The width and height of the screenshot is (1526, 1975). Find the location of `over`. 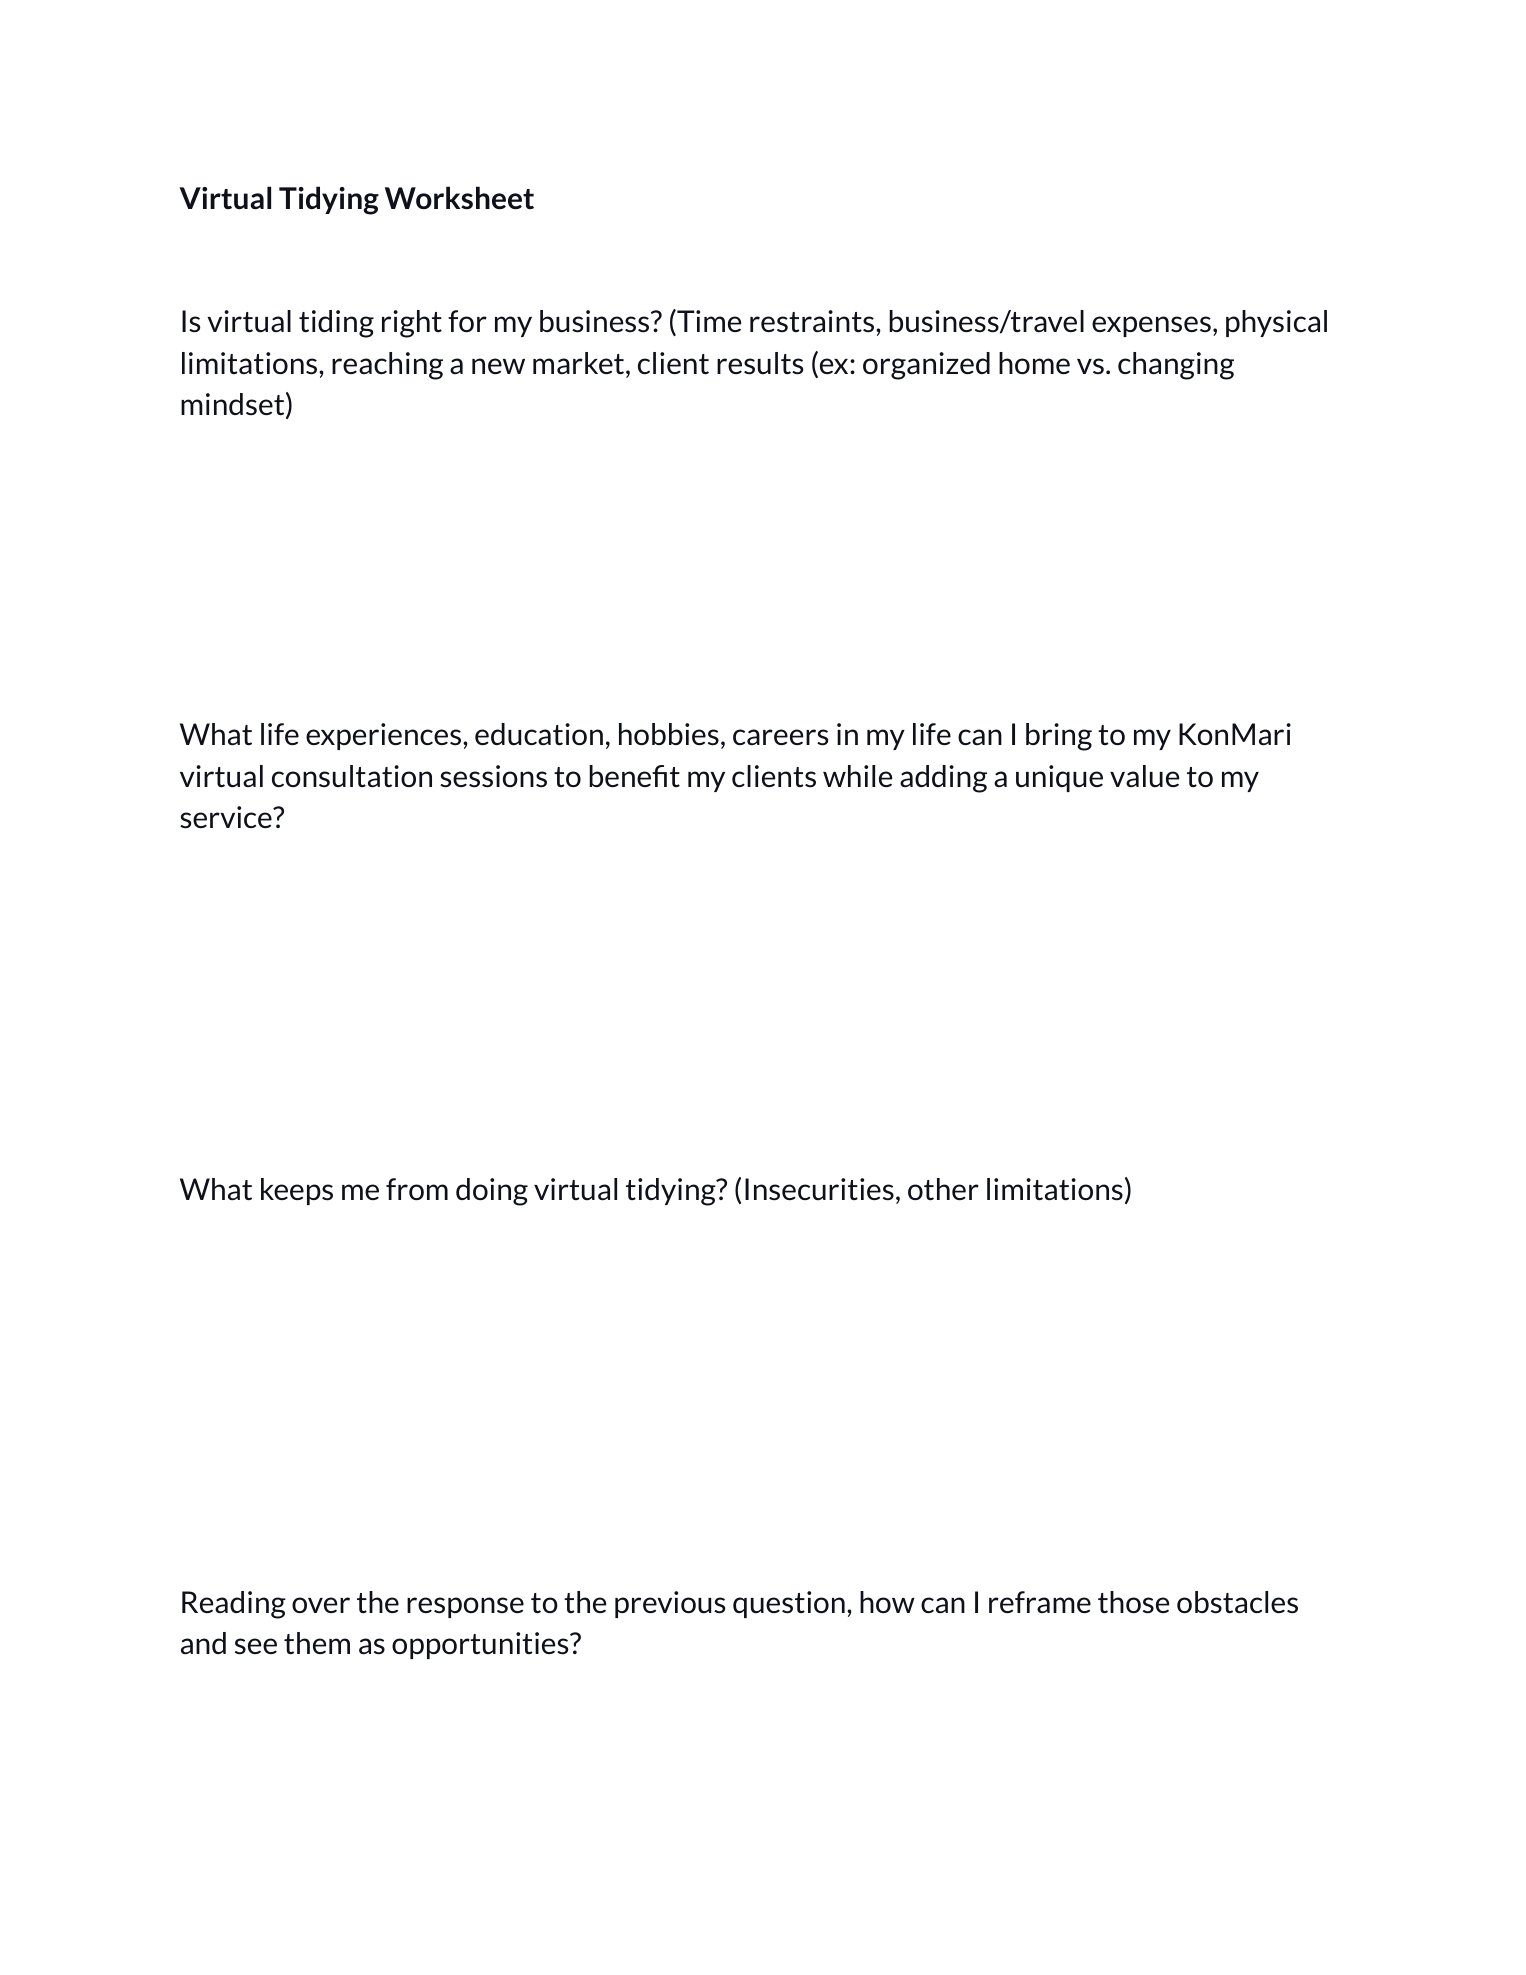

over is located at coordinates (321, 1605).
